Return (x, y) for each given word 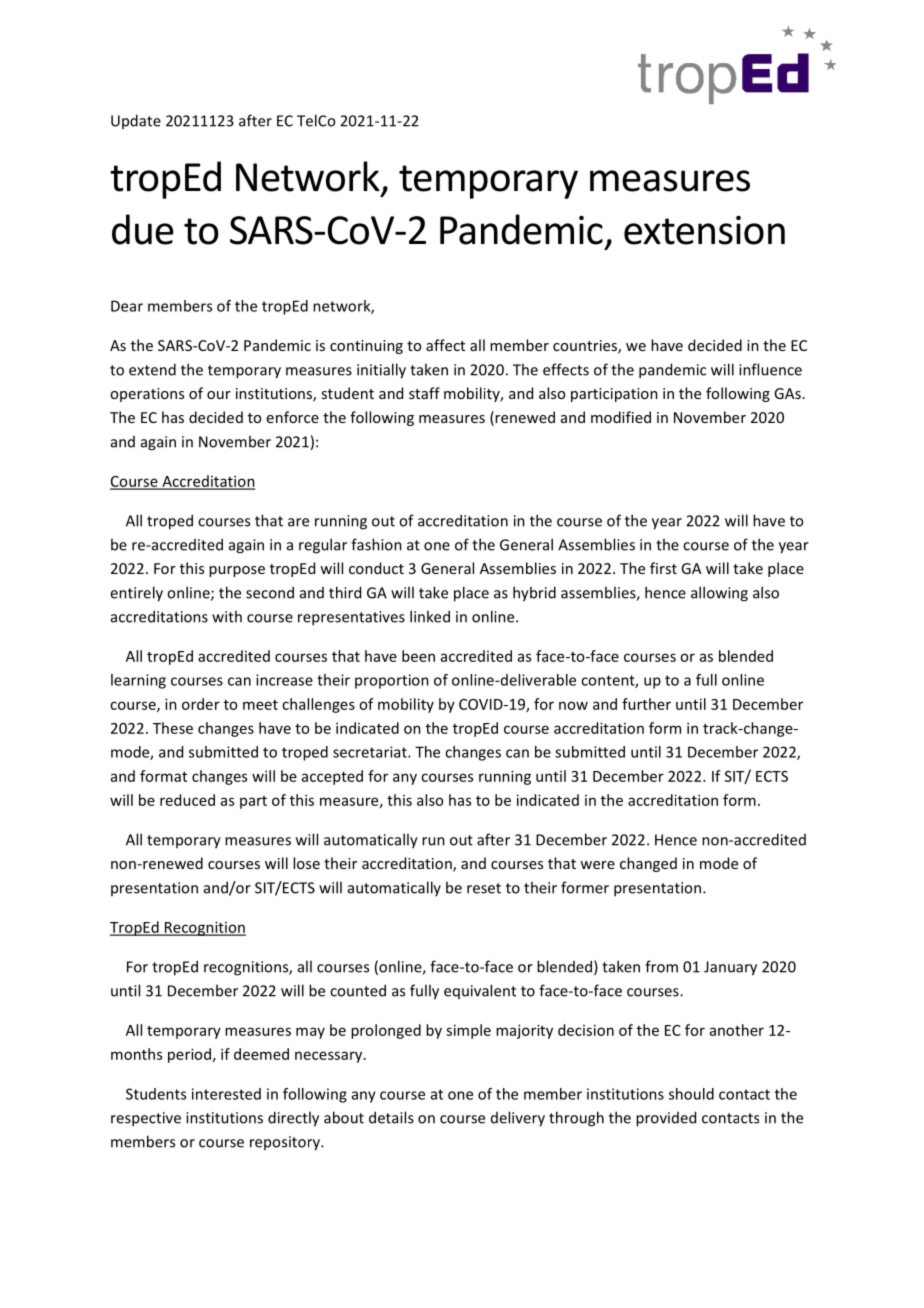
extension (704, 230)
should (691, 1094)
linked (430, 616)
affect (445, 345)
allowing (719, 594)
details (391, 1117)
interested (226, 1094)
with (227, 616)
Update (136, 121)
